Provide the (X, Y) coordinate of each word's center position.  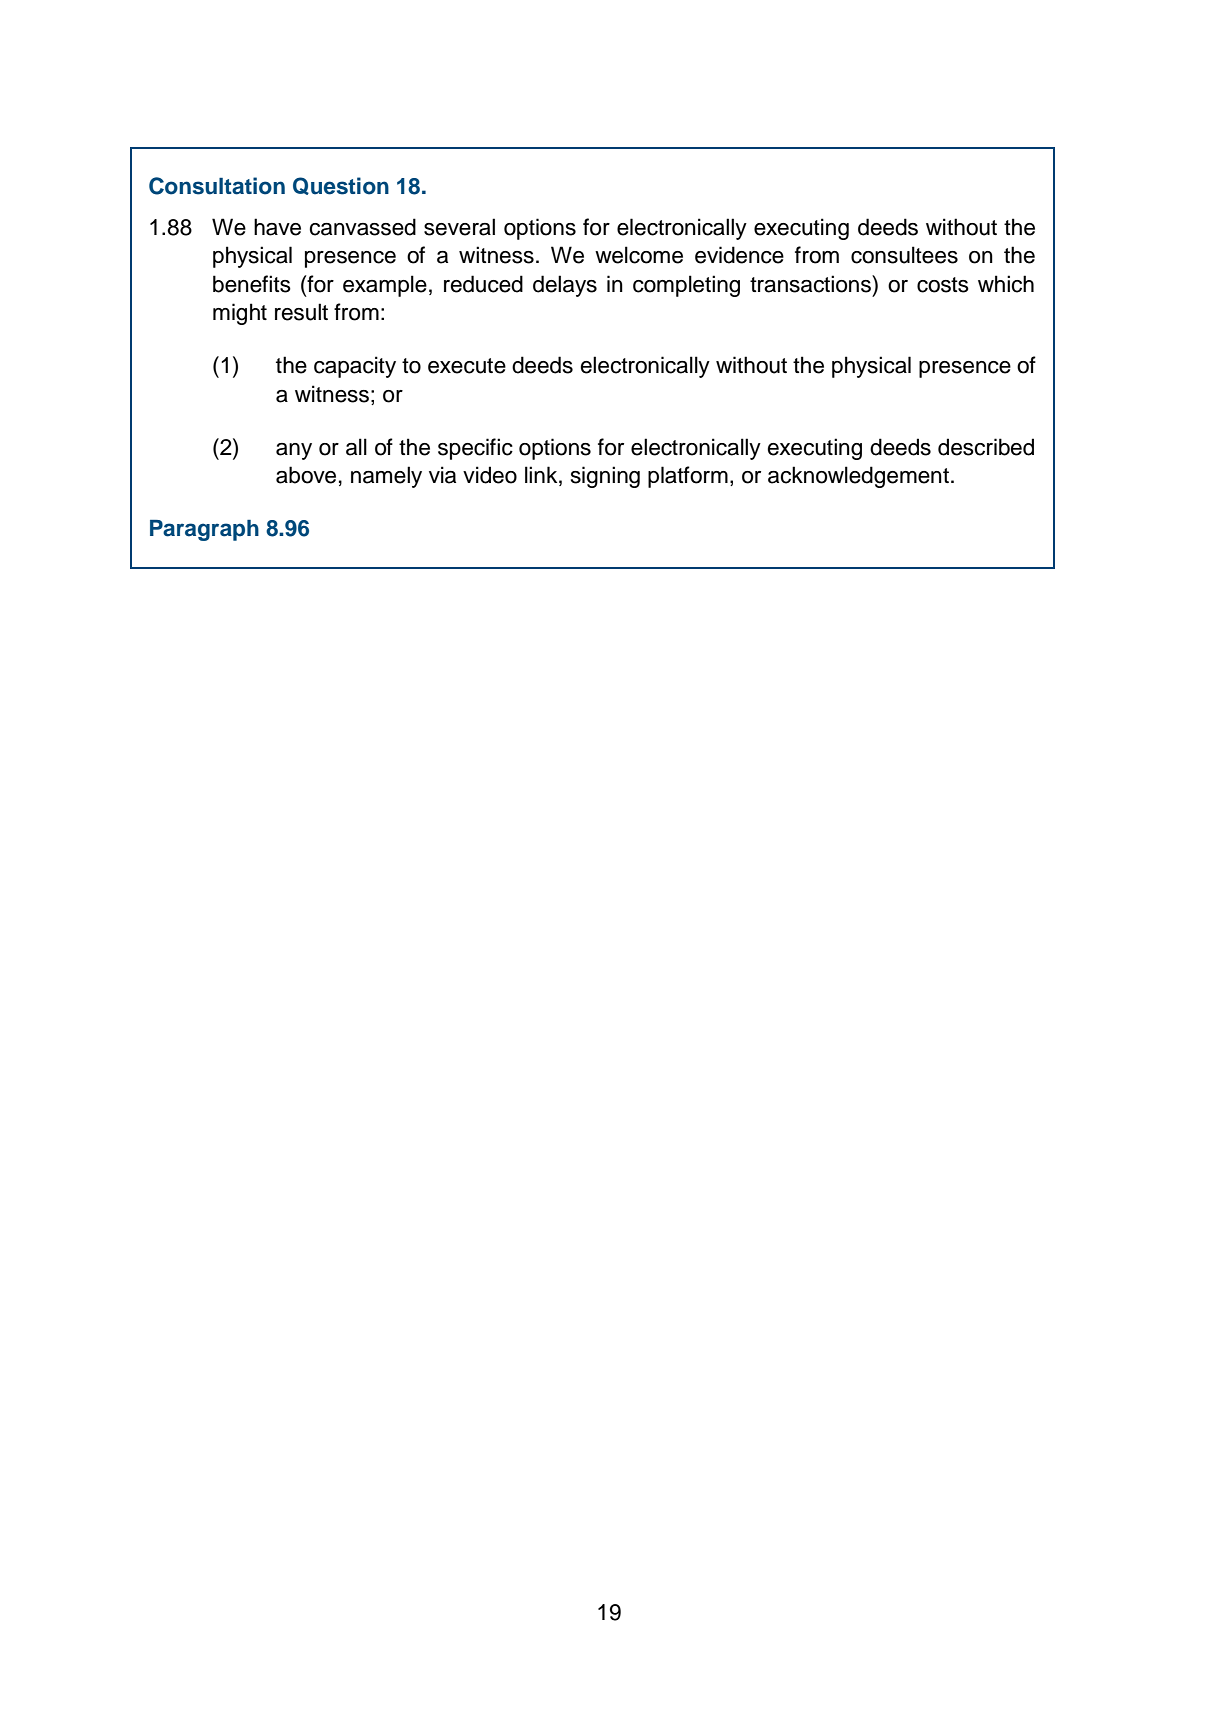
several (459, 227)
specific (475, 449)
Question (341, 186)
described (986, 447)
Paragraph (204, 530)
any (294, 451)
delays (565, 286)
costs (943, 285)
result (301, 312)
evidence (739, 255)
